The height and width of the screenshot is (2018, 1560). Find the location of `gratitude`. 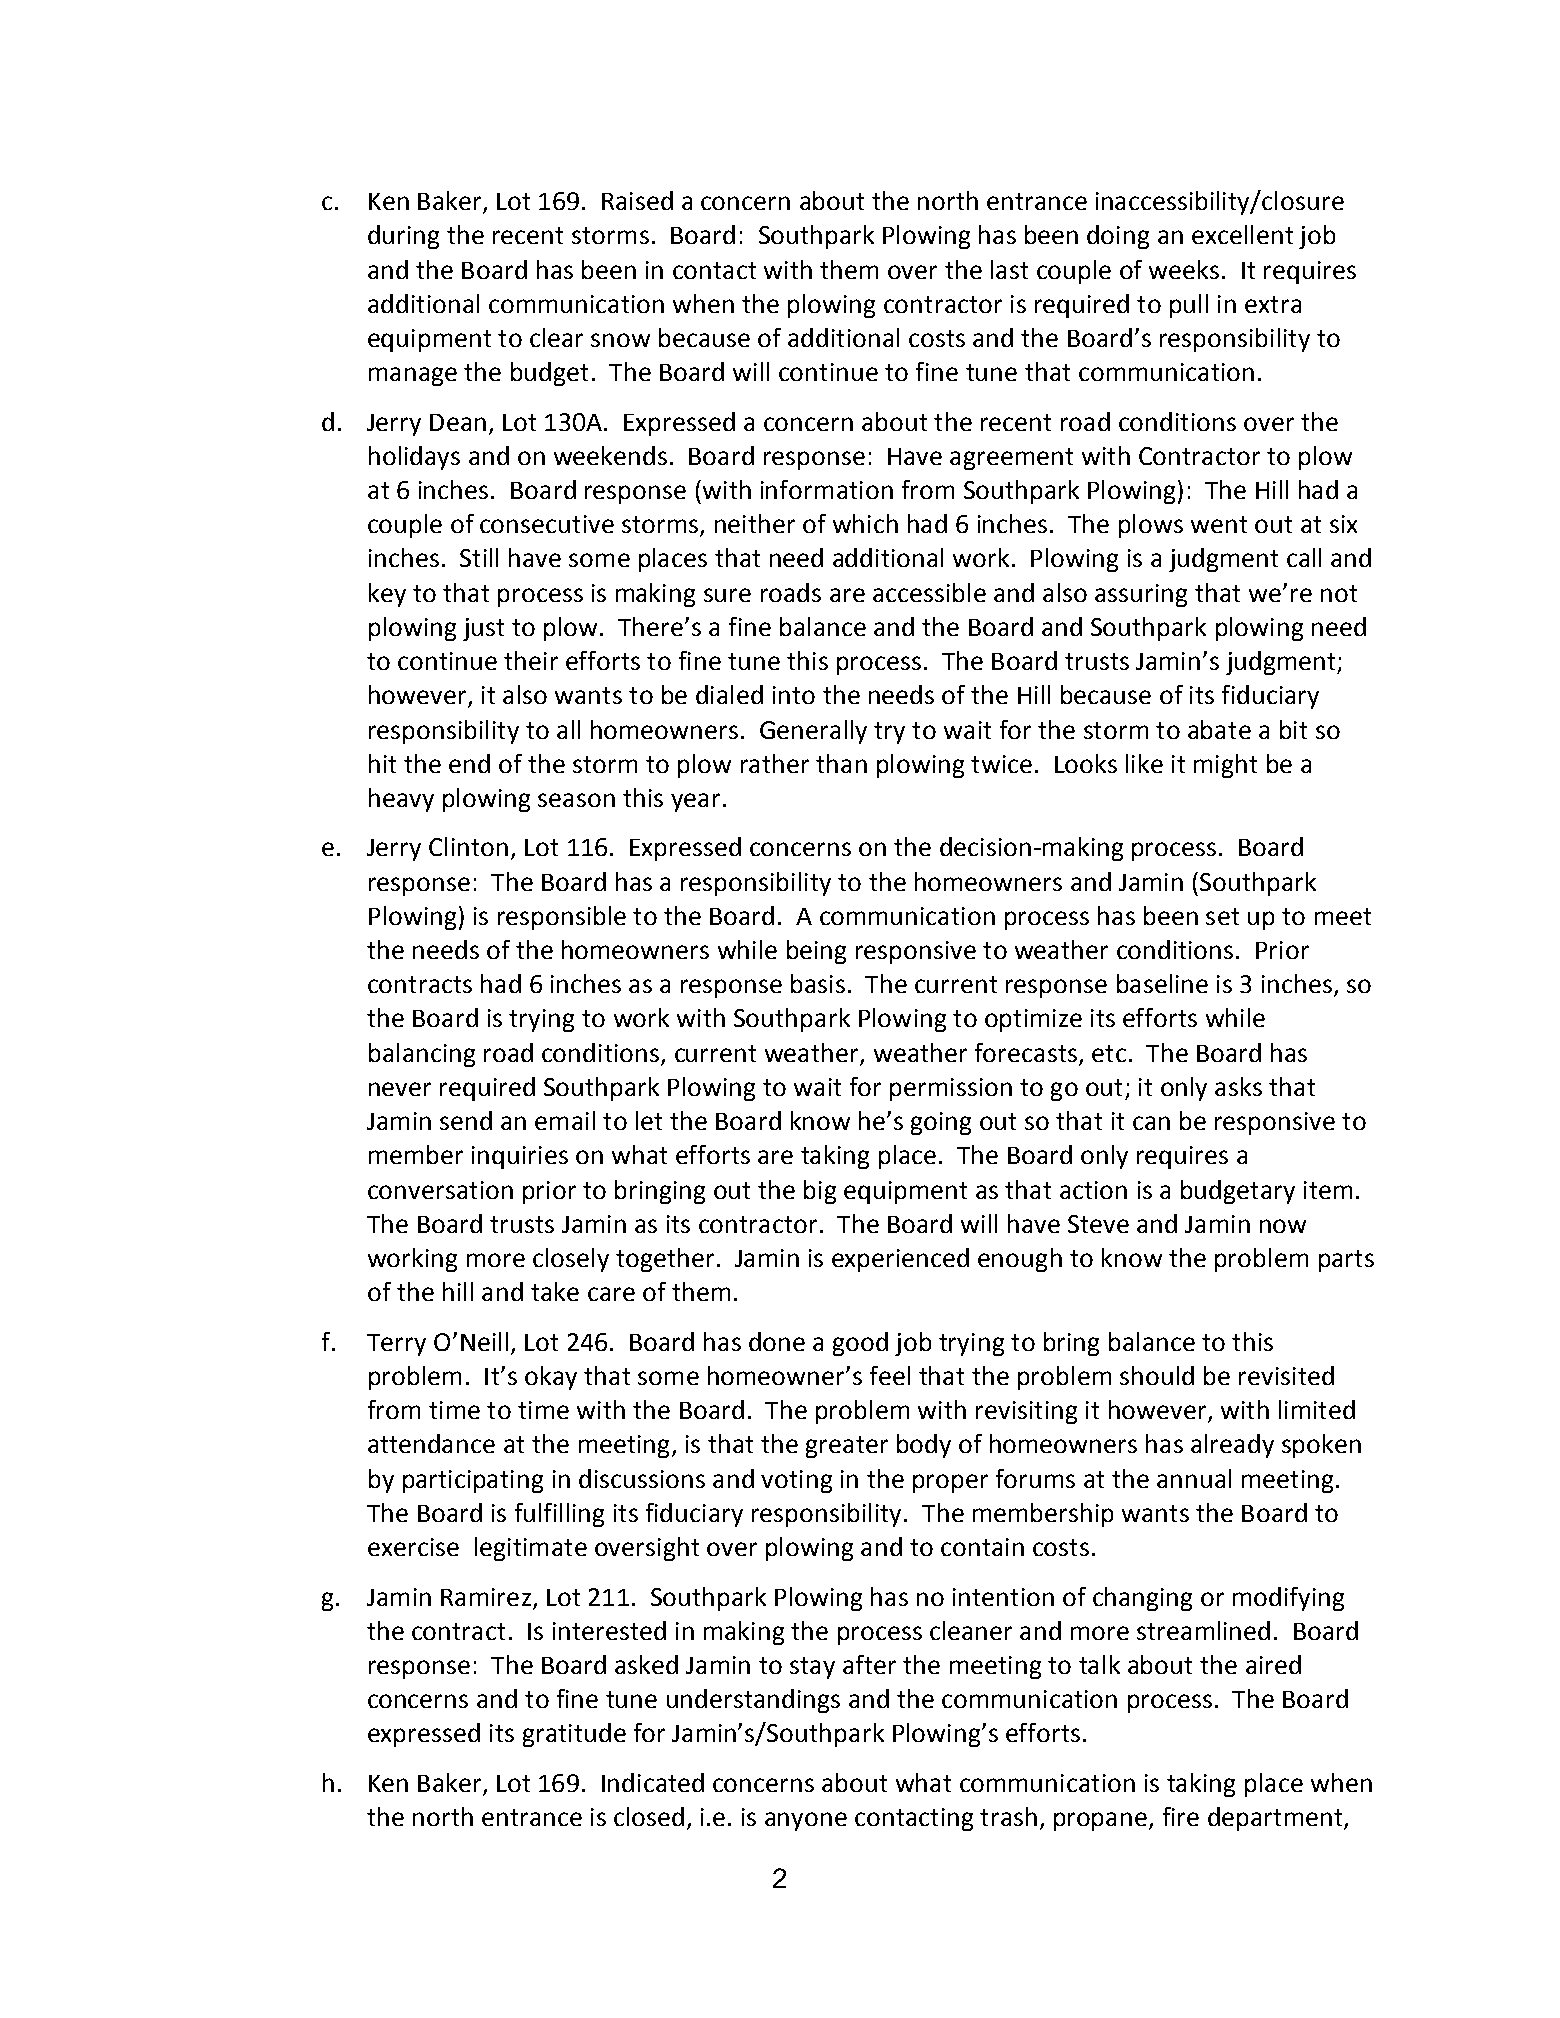

gratitude is located at coordinates (574, 1735).
